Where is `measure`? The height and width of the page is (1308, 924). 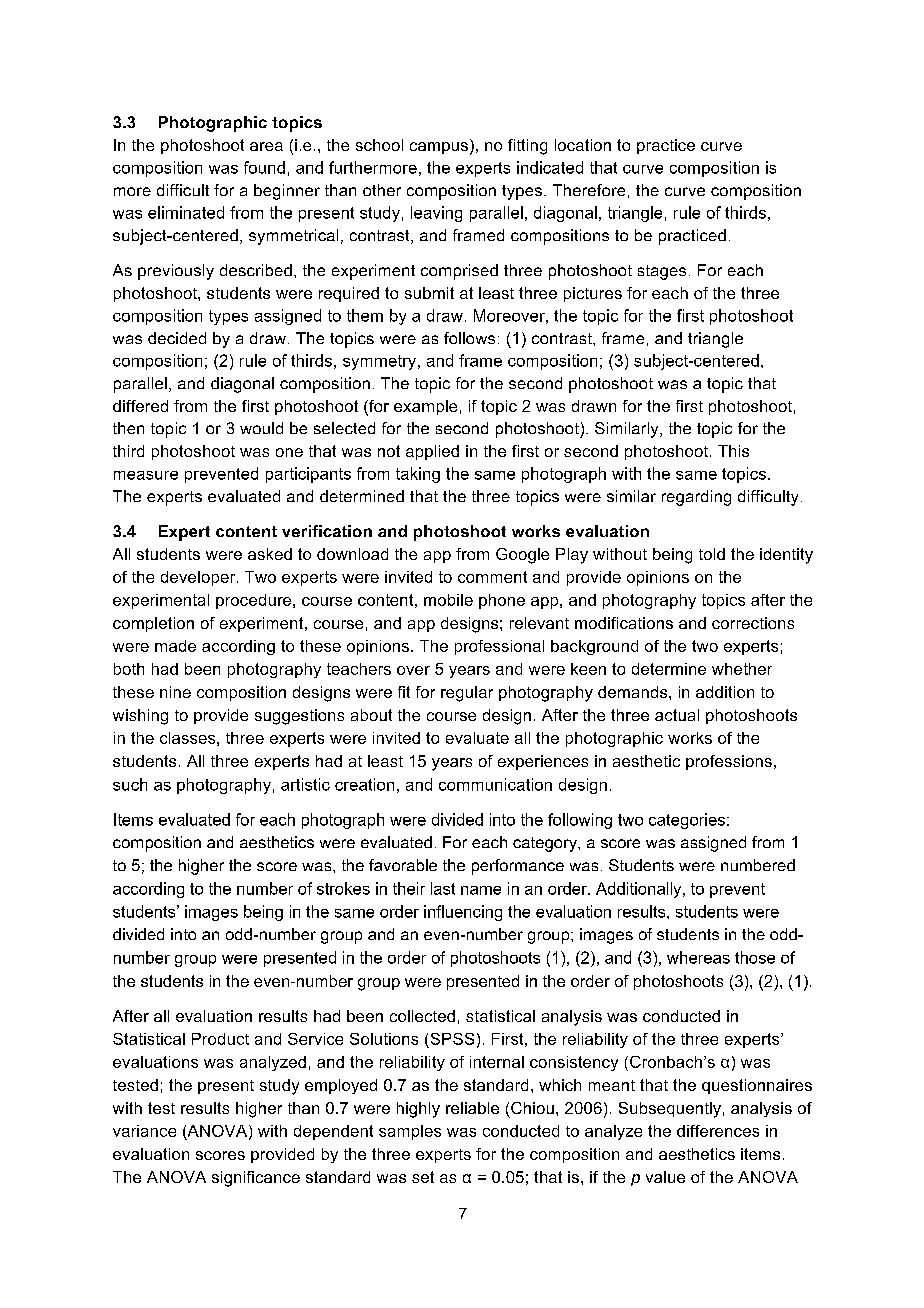
measure is located at coordinates (146, 475).
